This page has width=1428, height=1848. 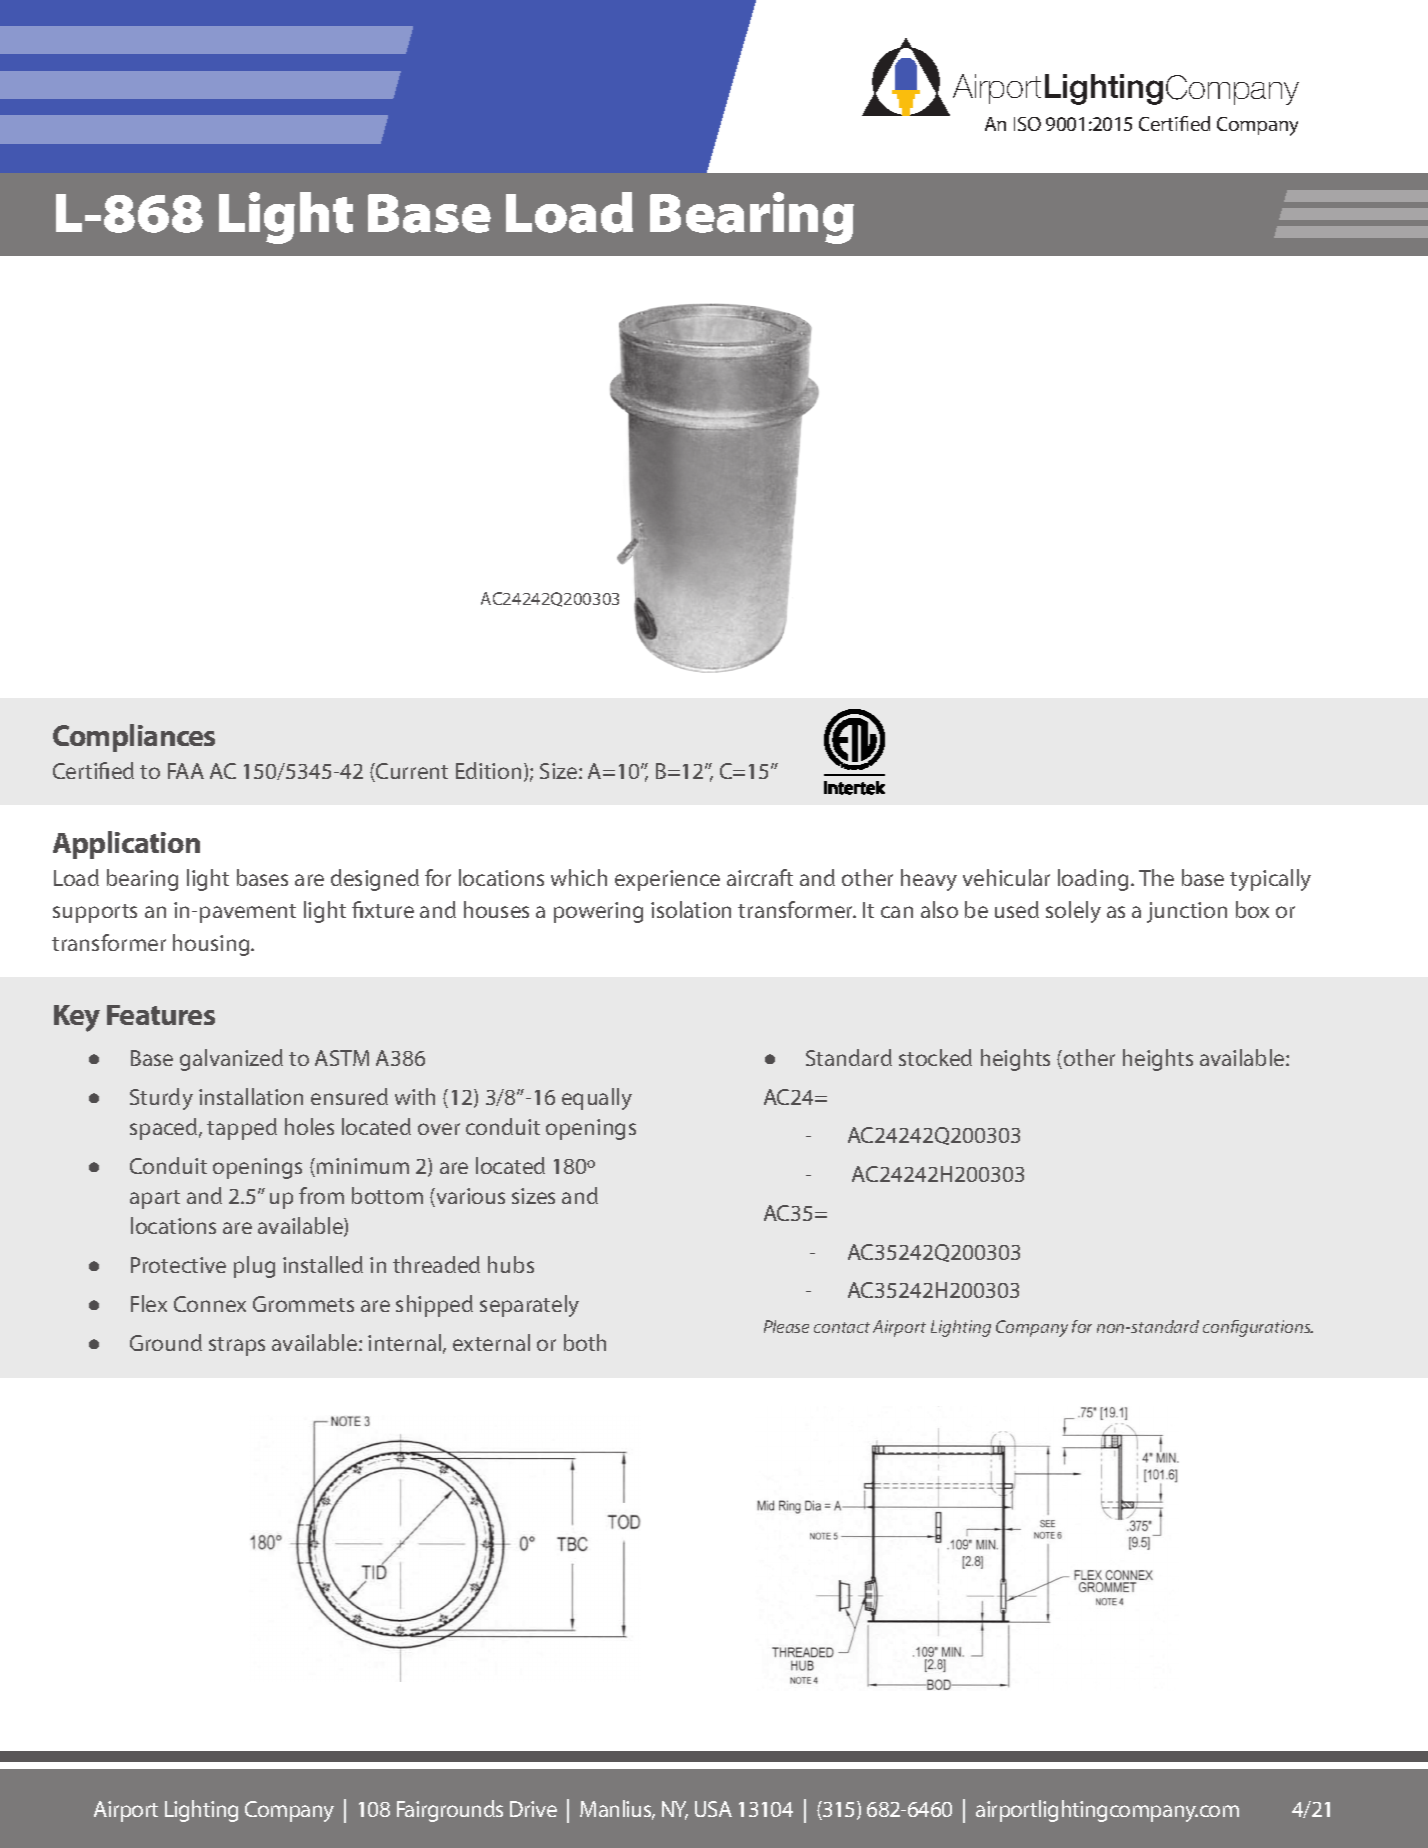 I want to click on both, so click(x=585, y=1342).
